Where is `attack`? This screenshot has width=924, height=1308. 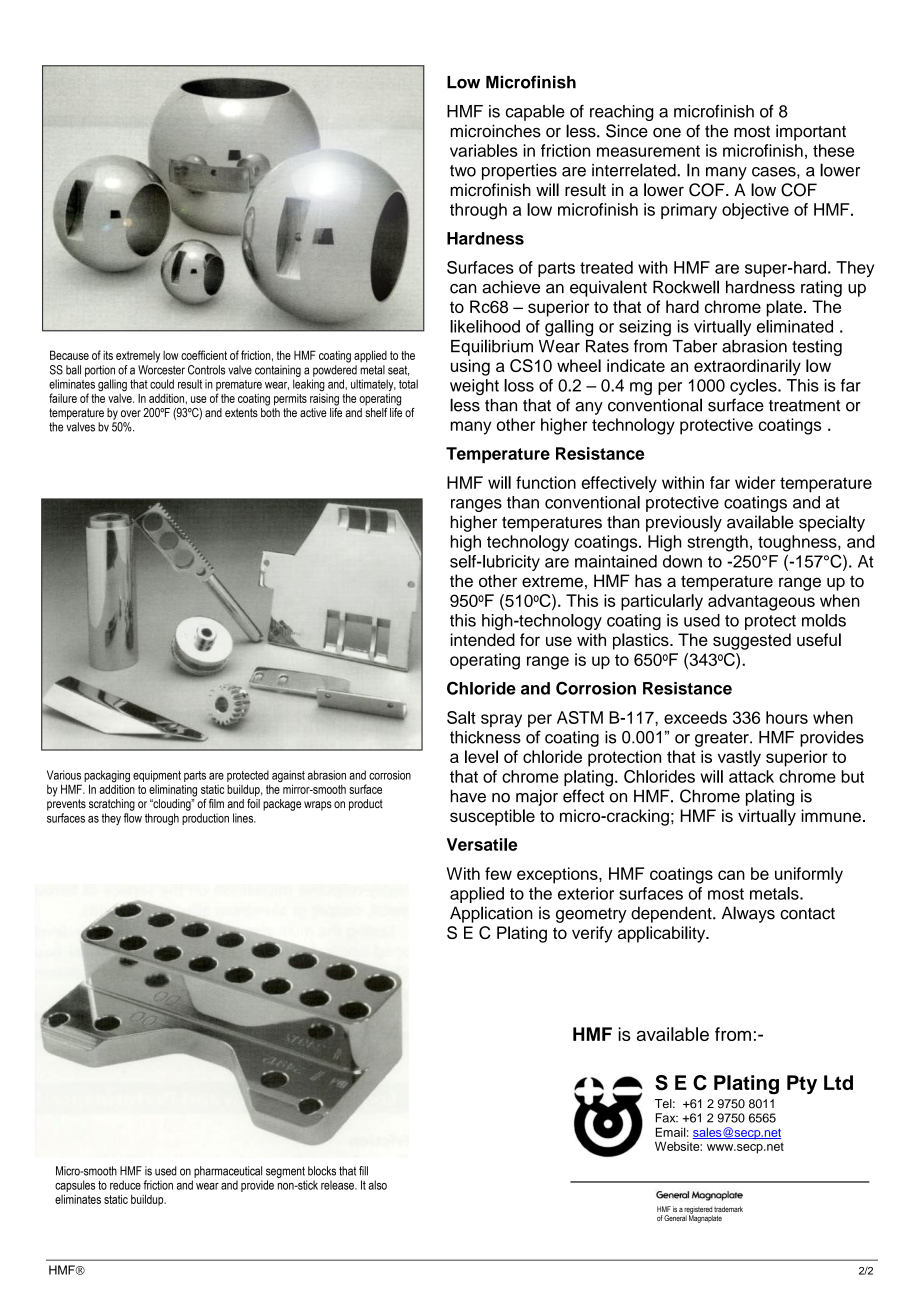 attack is located at coordinates (751, 776).
